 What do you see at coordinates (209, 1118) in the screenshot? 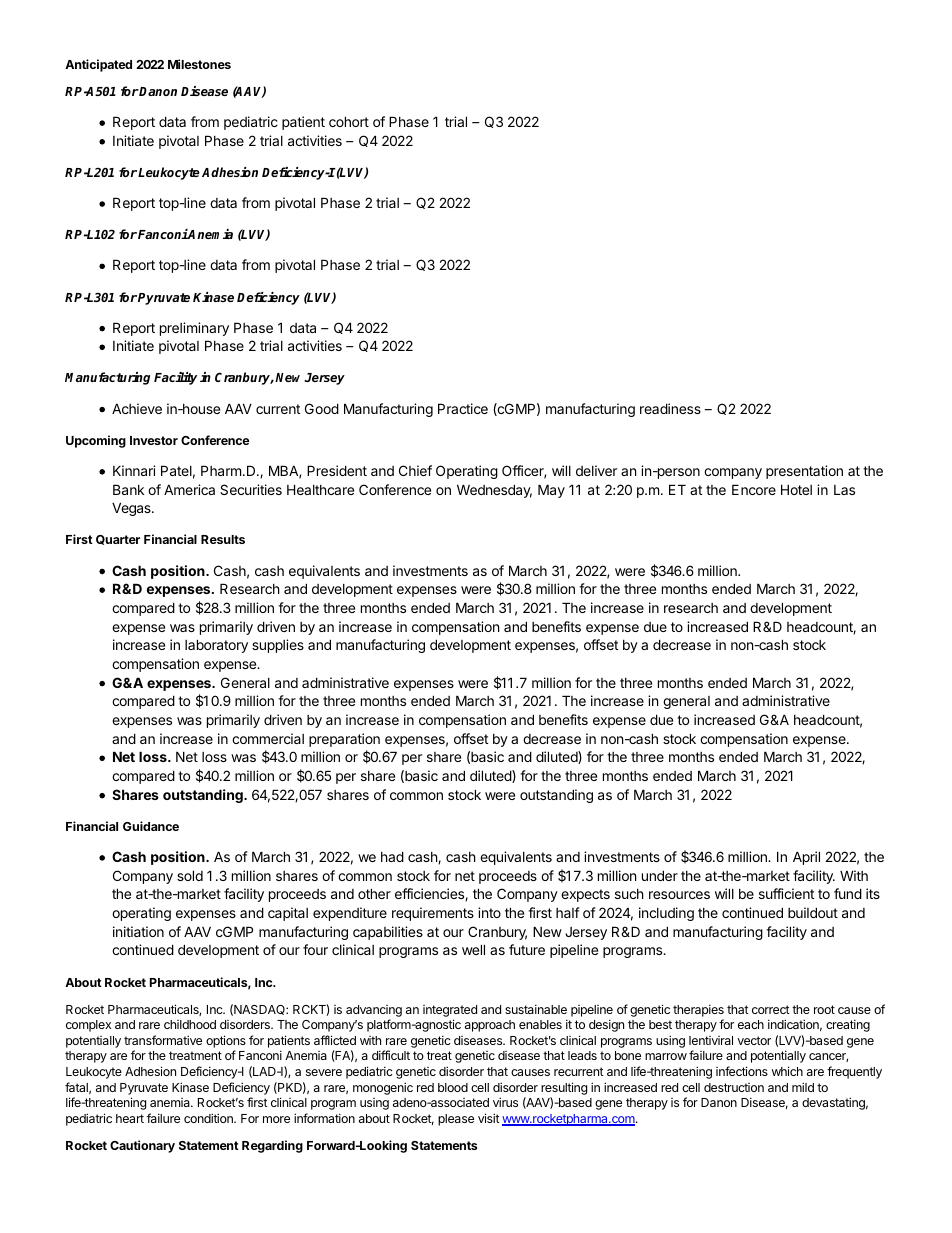
I see `condition` at bounding box center [209, 1118].
